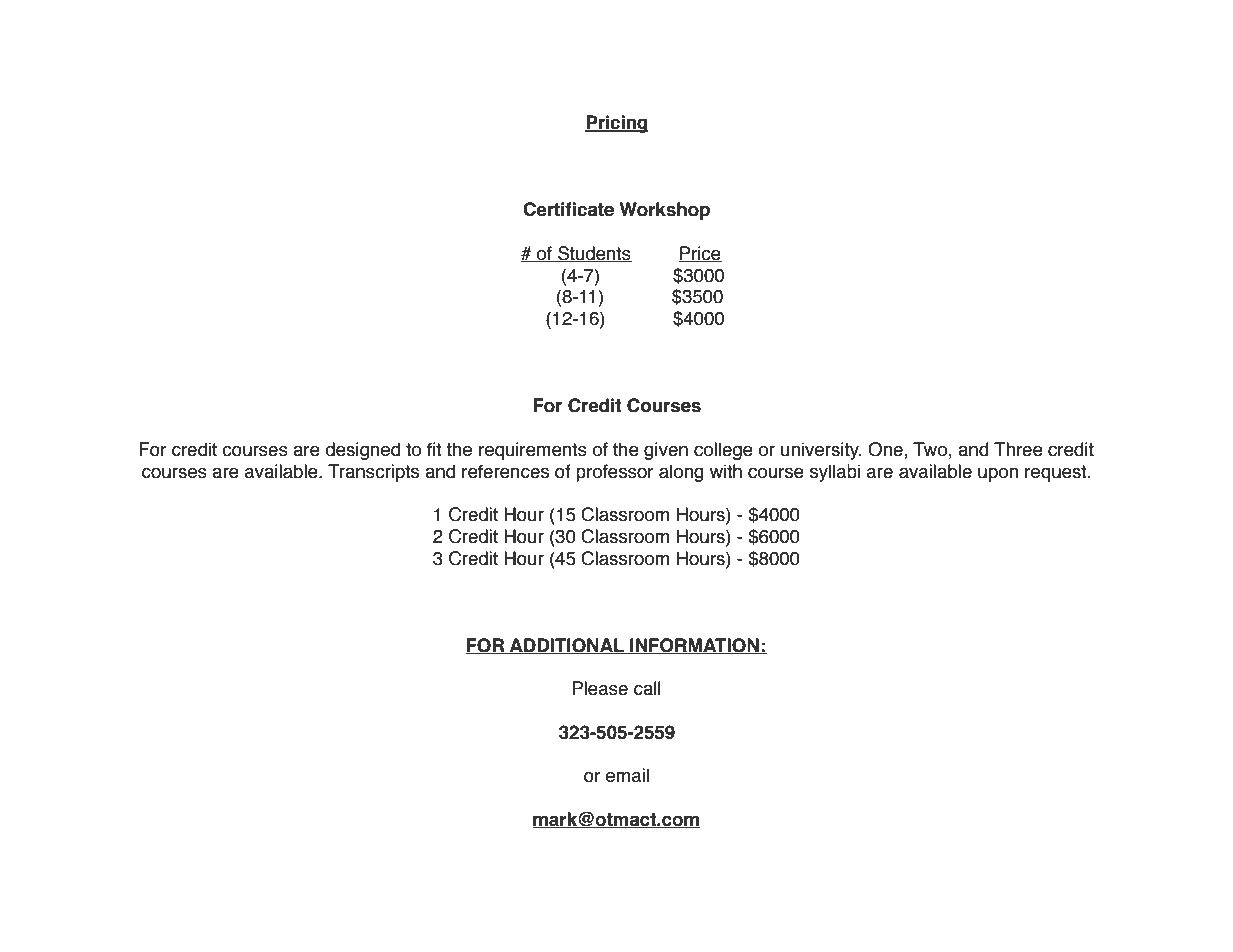 This document has height=952, width=1233. What do you see at coordinates (664, 211) in the document?
I see `Workshop` at bounding box center [664, 211].
